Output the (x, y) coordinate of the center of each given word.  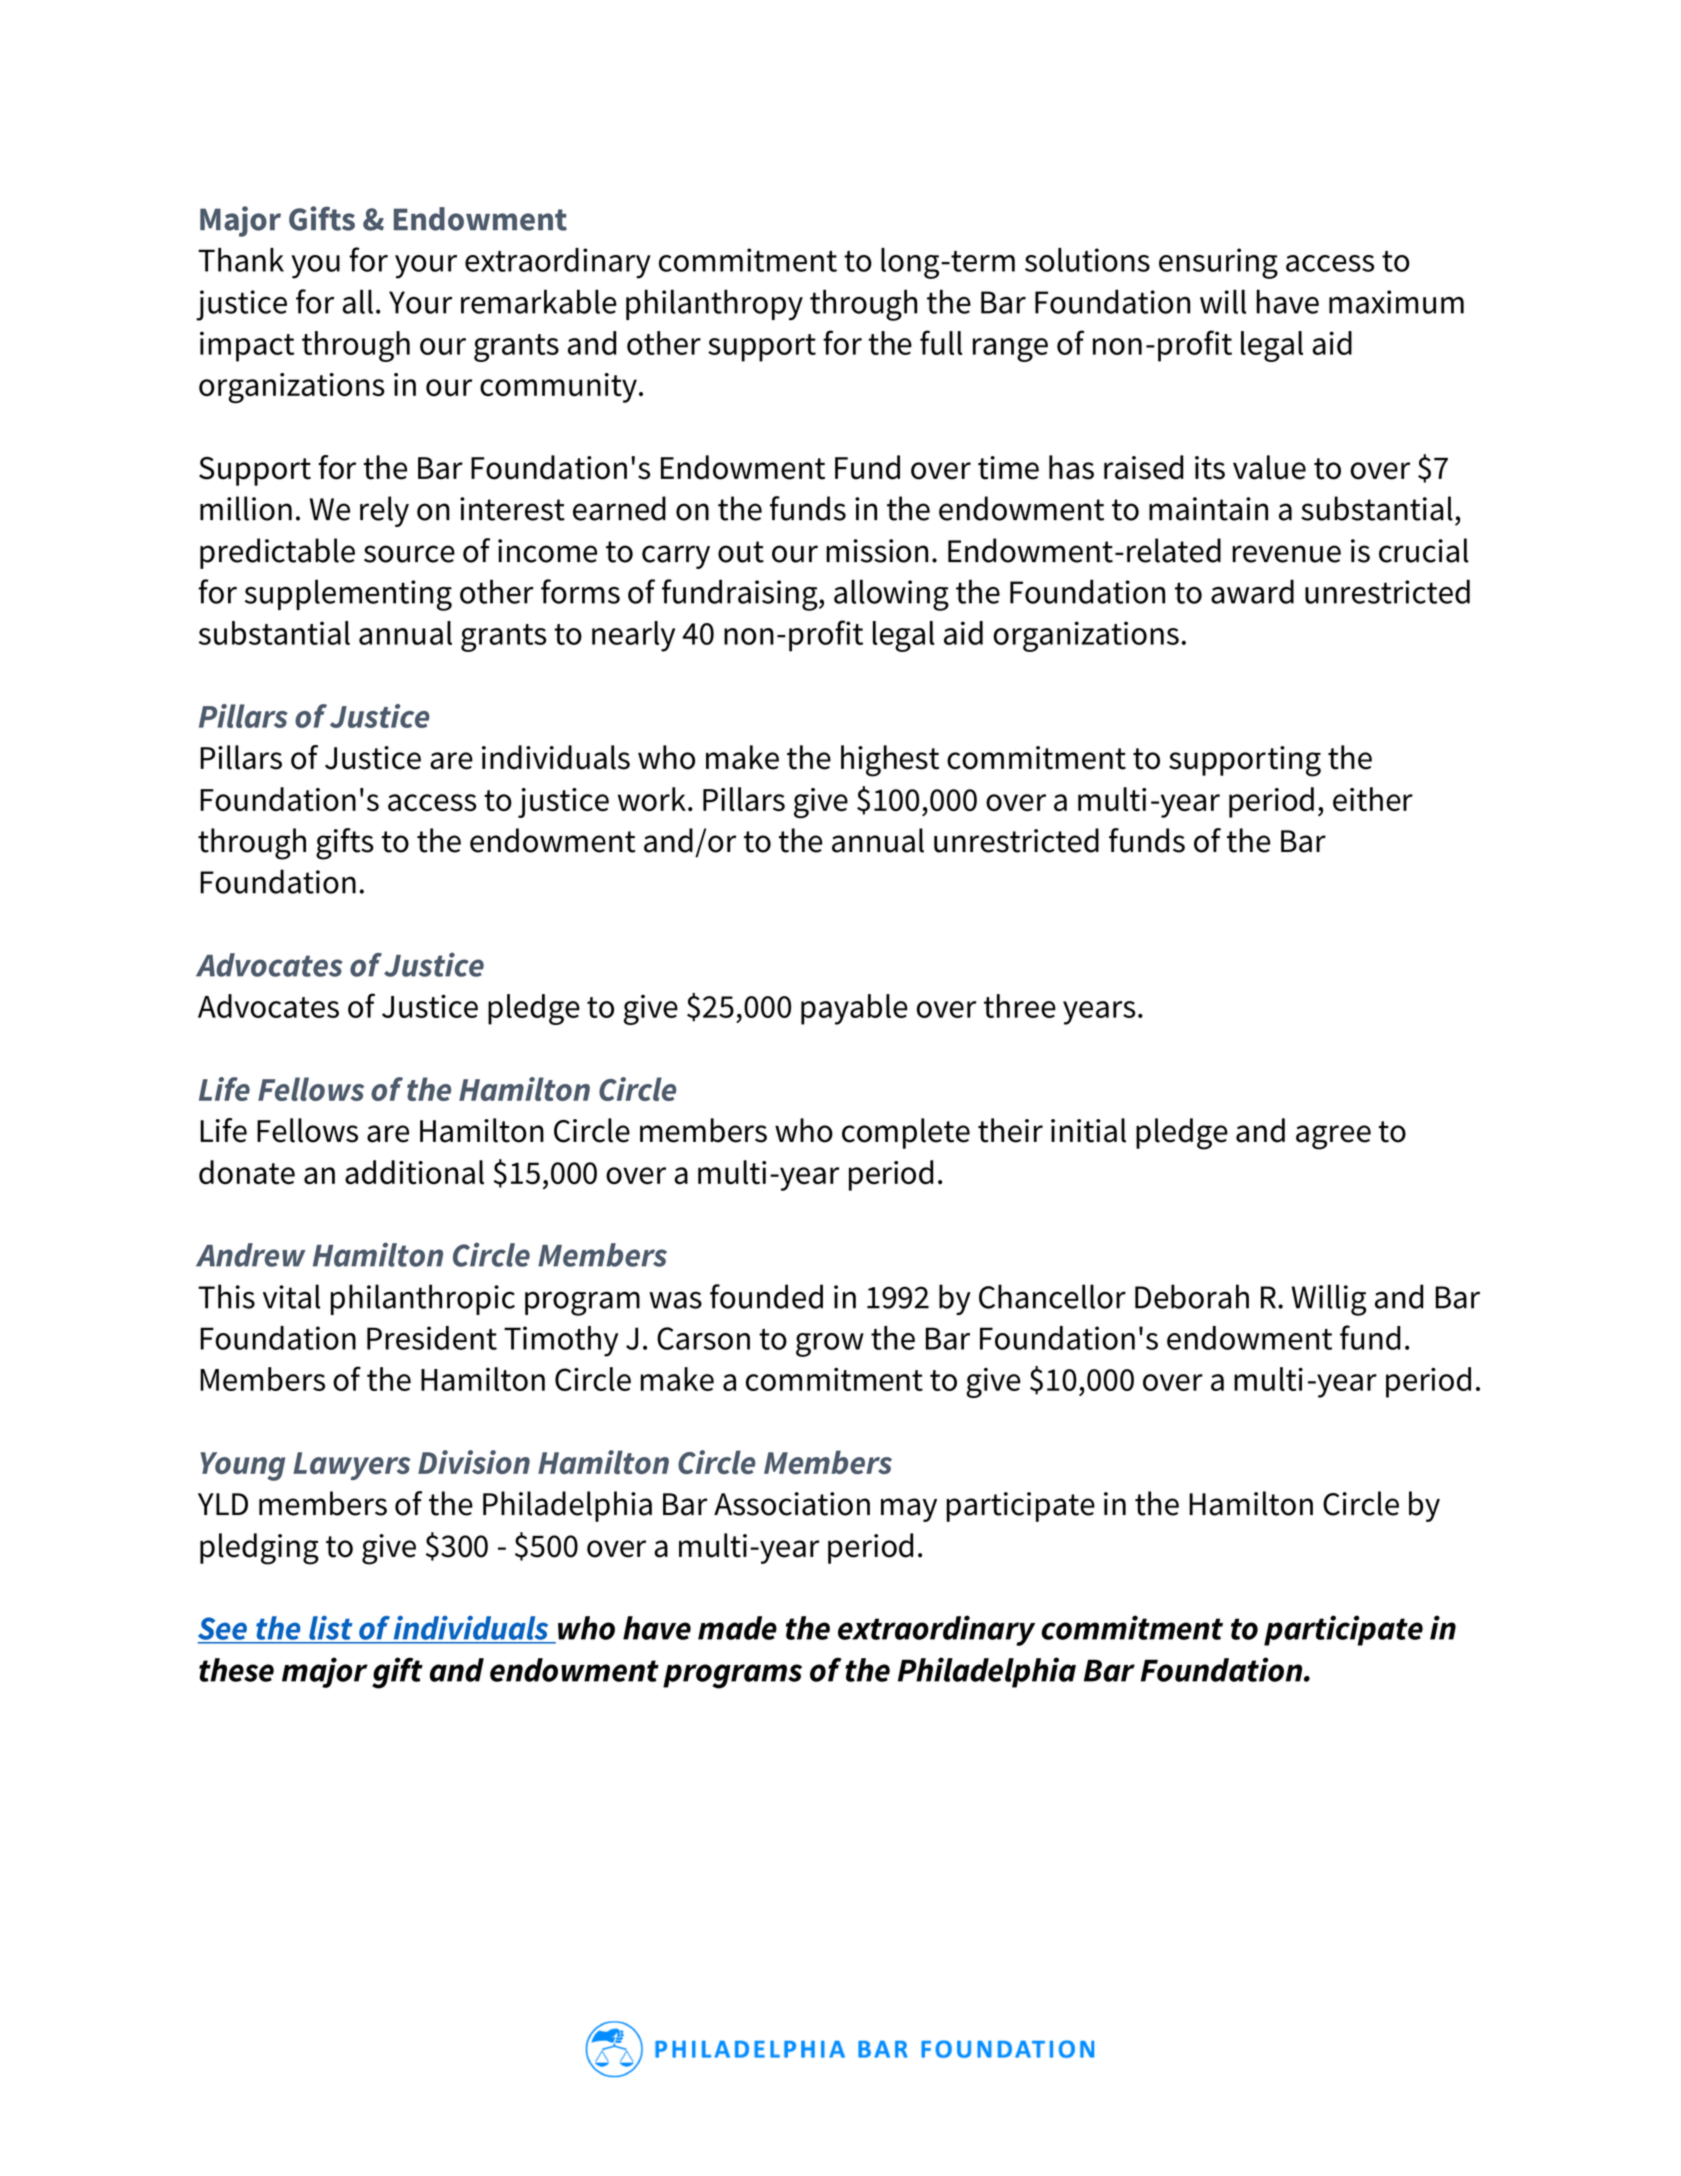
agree (1333, 1137)
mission (877, 551)
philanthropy (714, 305)
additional (414, 1172)
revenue (1286, 554)
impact (247, 346)
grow (830, 1345)
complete (906, 1133)
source (409, 554)
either (1373, 799)
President (432, 1338)
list (330, 1628)
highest (890, 761)
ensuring (1218, 263)
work (652, 799)
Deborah (1192, 1296)
